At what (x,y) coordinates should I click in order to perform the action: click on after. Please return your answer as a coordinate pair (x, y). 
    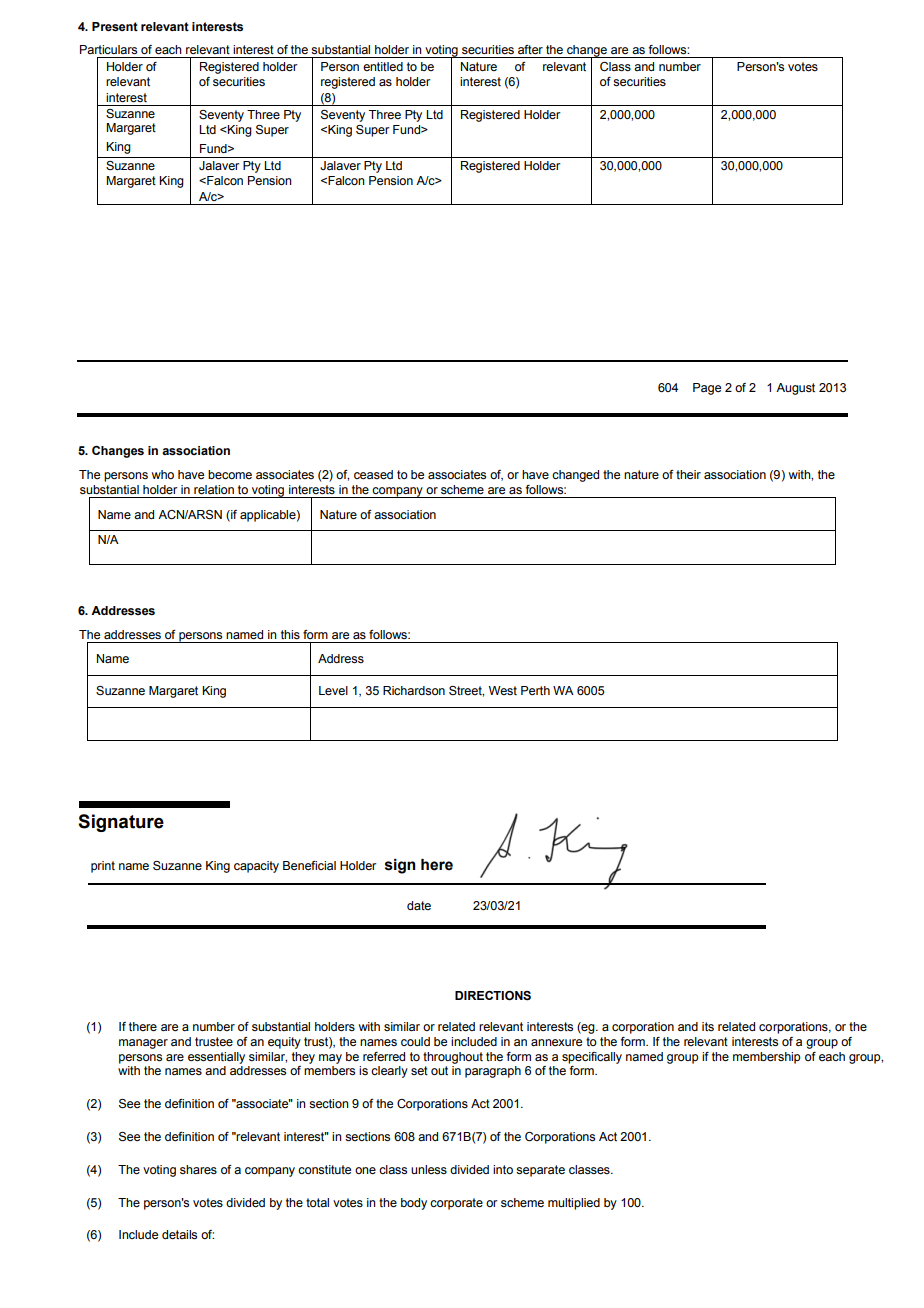
    Looking at the image, I should click on (530, 49).
